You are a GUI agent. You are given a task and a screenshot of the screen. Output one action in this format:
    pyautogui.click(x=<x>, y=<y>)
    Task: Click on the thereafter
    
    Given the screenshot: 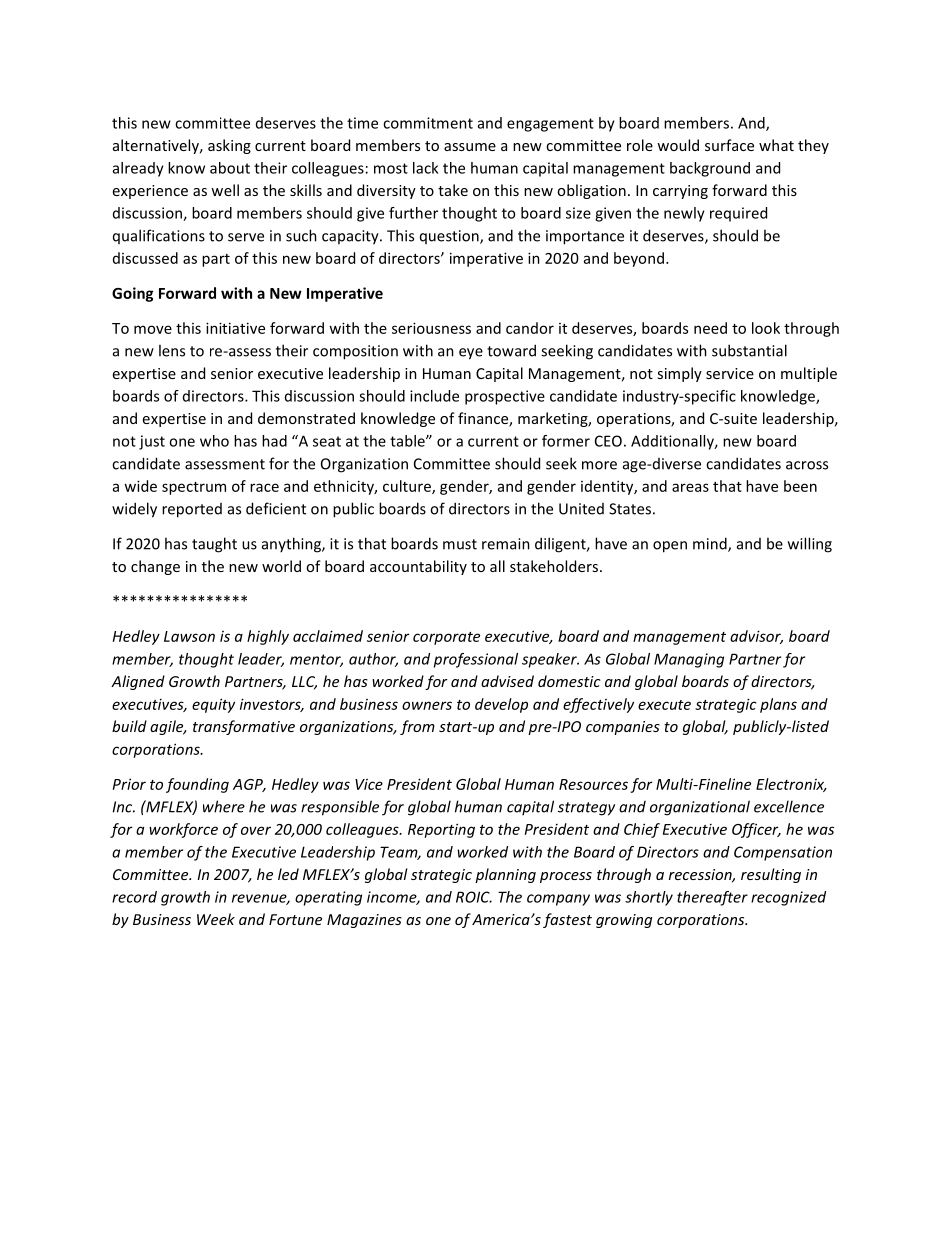 What is the action you would take?
    pyautogui.click(x=712, y=898)
